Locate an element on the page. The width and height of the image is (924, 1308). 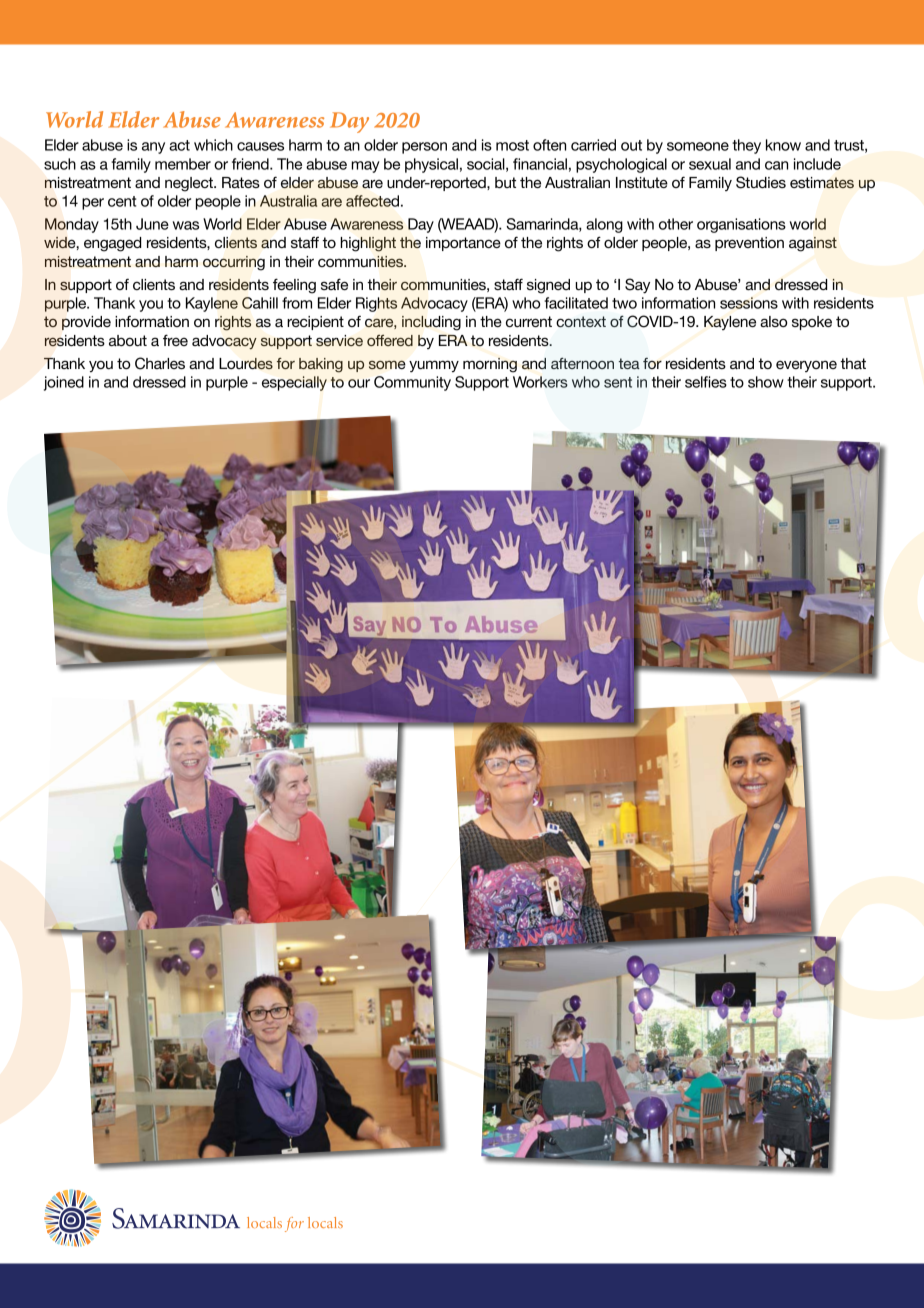
importance is located at coordinates (463, 244).
